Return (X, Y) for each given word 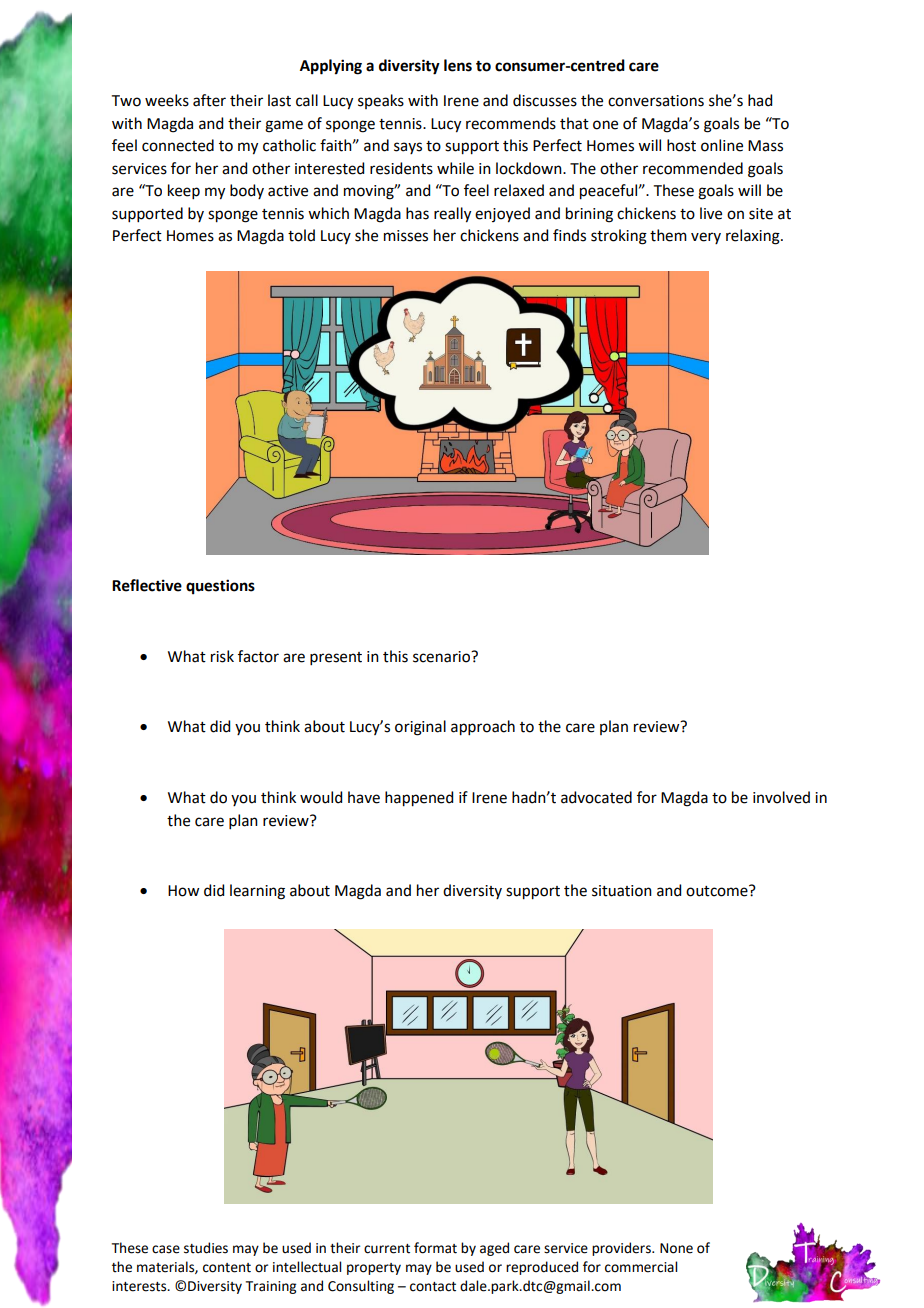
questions (220, 587)
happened (419, 799)
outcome (718, 891)
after (209, 100)
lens (458, 65)
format (435, 1248)
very (706, 238)
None (676, 1248)
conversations (656, 101)
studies (206, 1248)
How (183, 891)
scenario (443, 657)
